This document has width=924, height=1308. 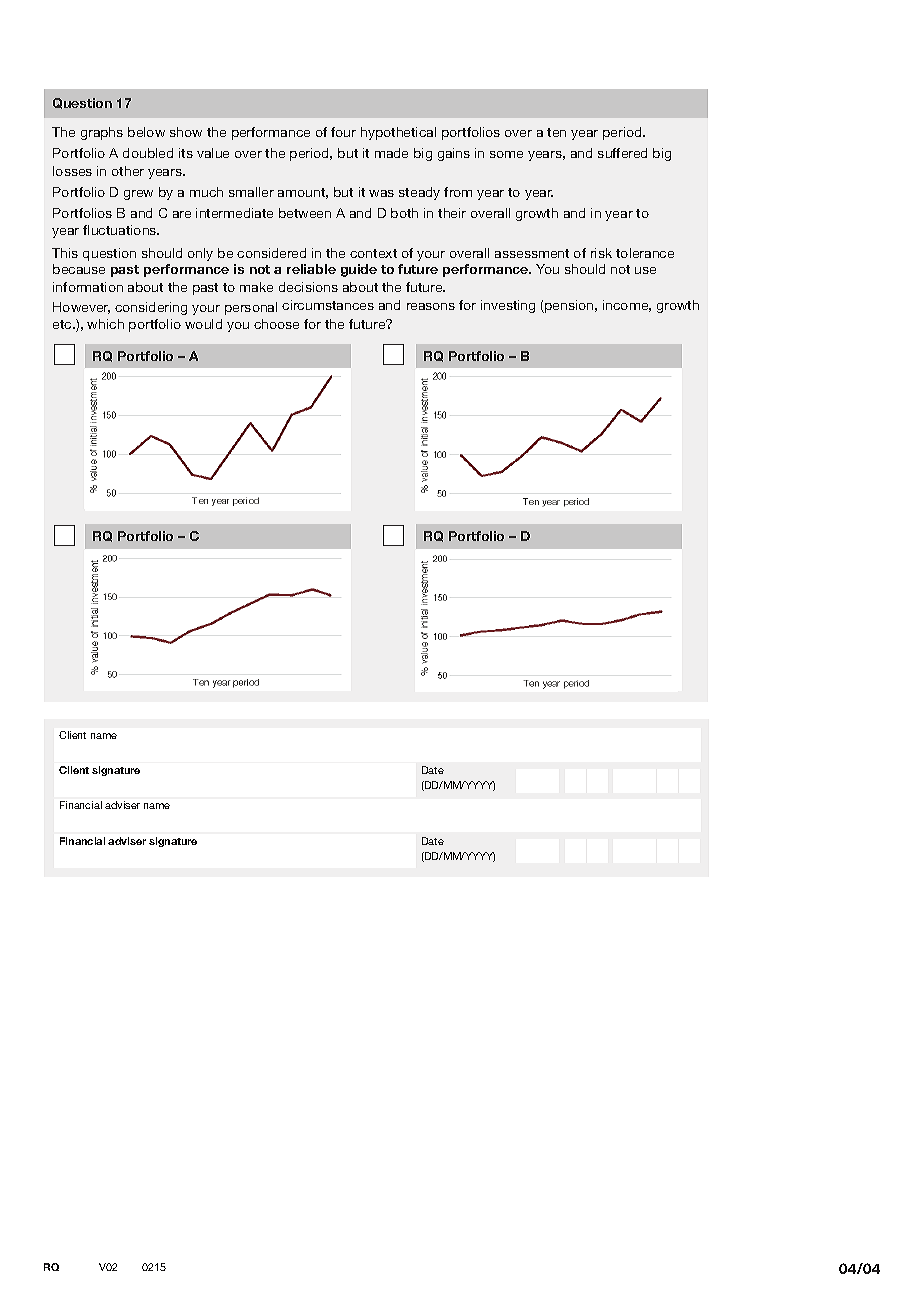 I want to click on choose, so click(x=276, y=324).
